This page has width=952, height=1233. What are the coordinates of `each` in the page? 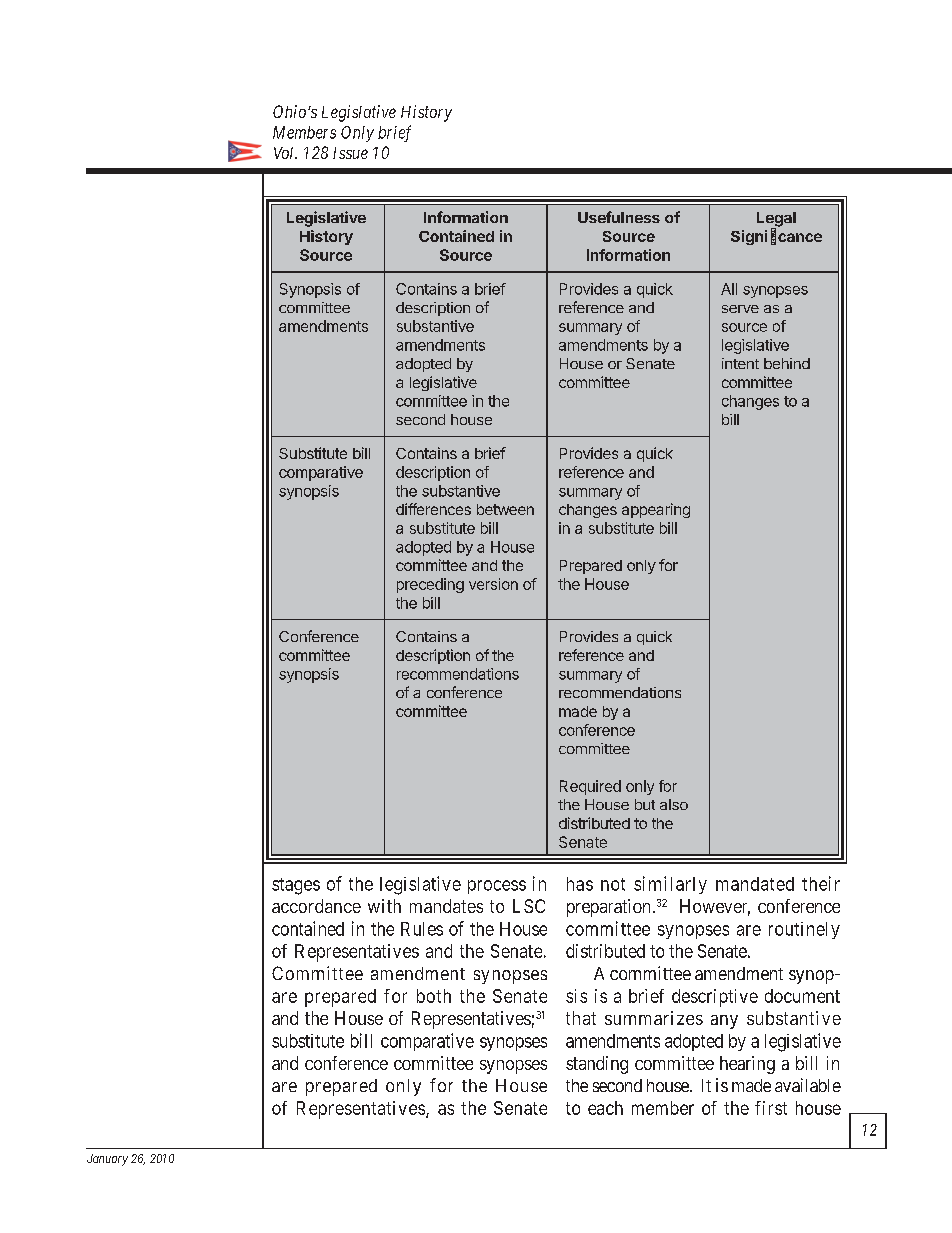 It's located at (605, 1108).
